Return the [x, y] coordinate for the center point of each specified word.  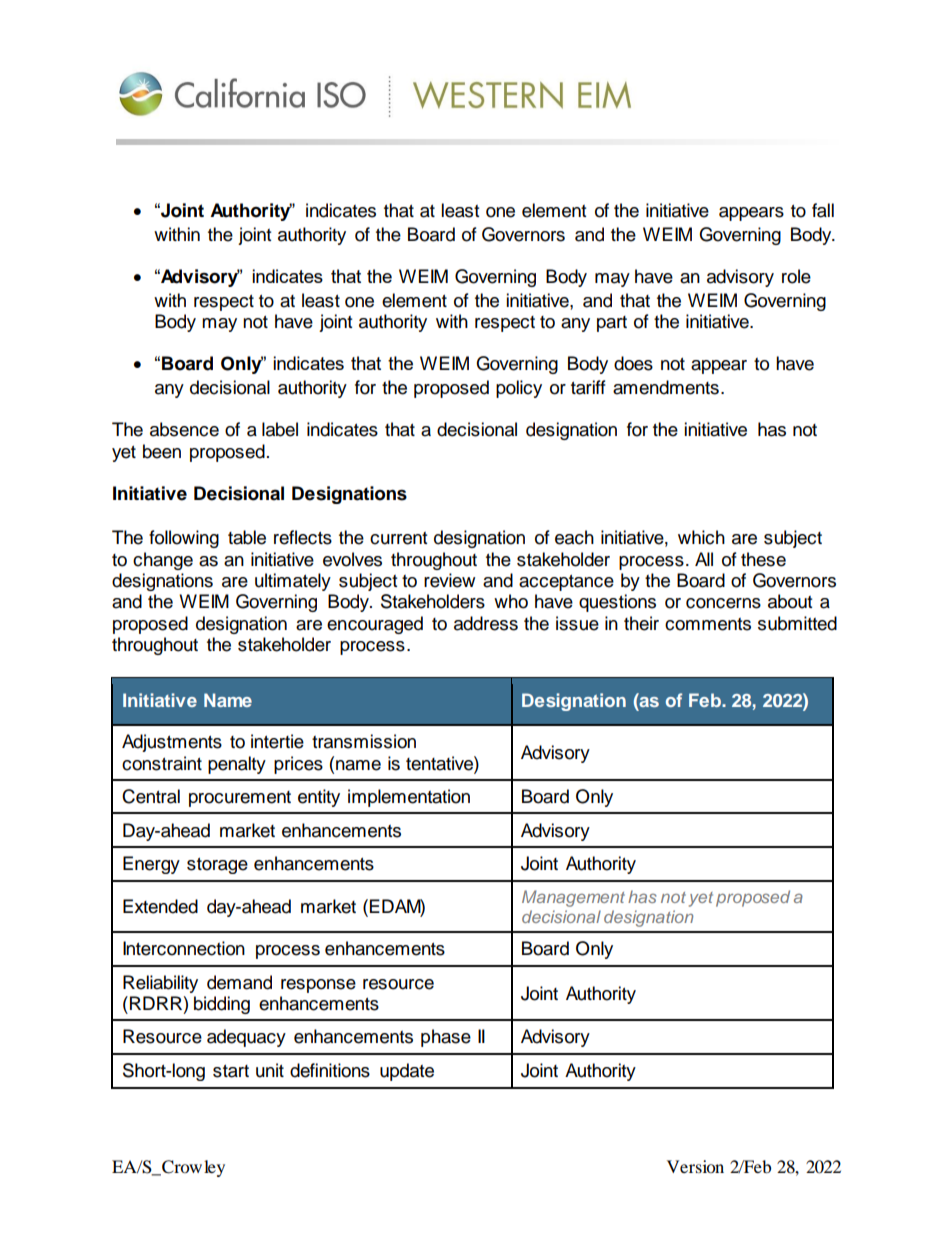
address [486, 623]
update [407, 1072]
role [796, 276]
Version [695, 1166]
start [231, 1071]
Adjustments [172, 743]
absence [184, 429]
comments [708, 624]
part [612, 324]
